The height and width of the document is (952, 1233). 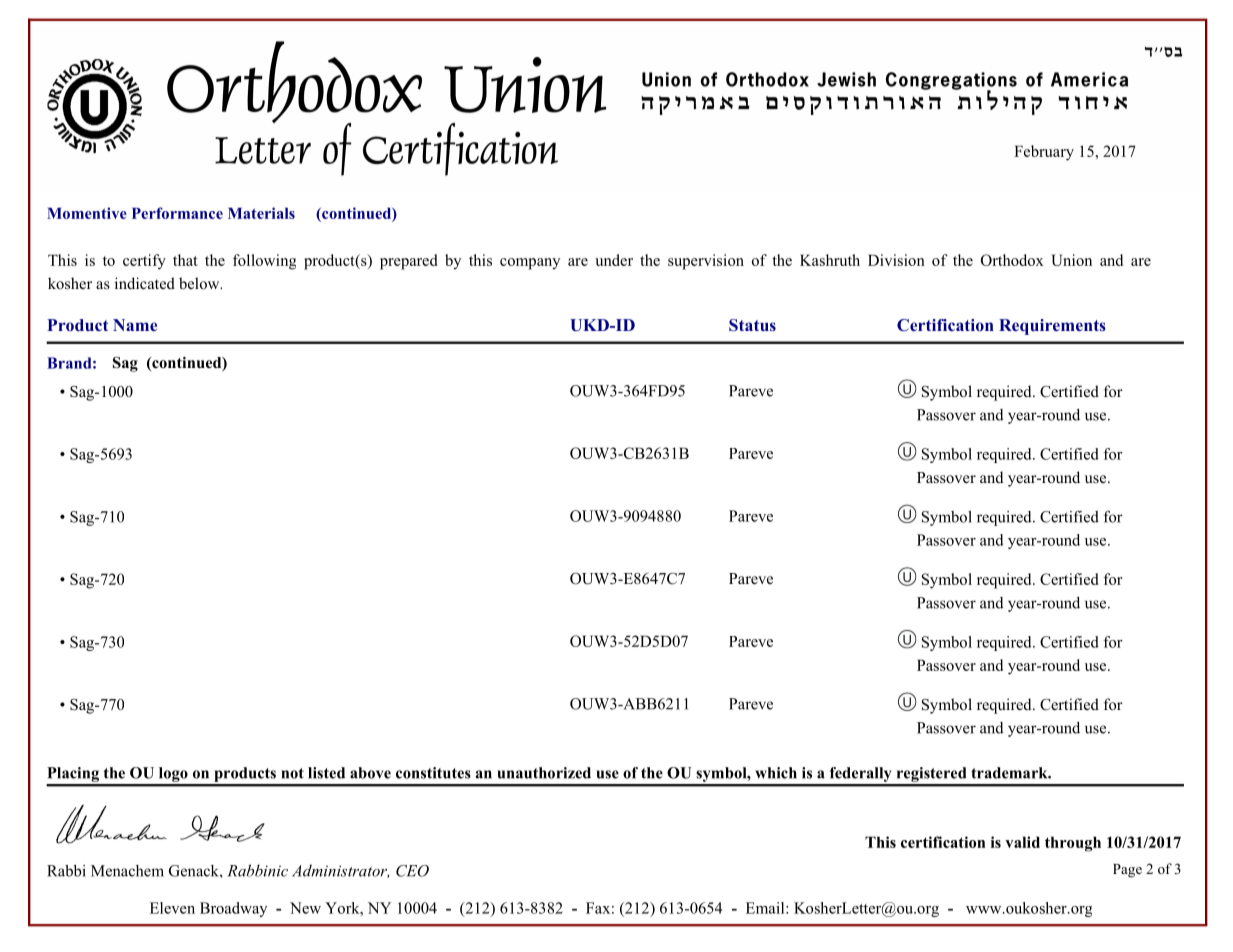 What do you see at coordinates (261, 213) in the document?
I see `Materials` at bounding box center [261, 213].
